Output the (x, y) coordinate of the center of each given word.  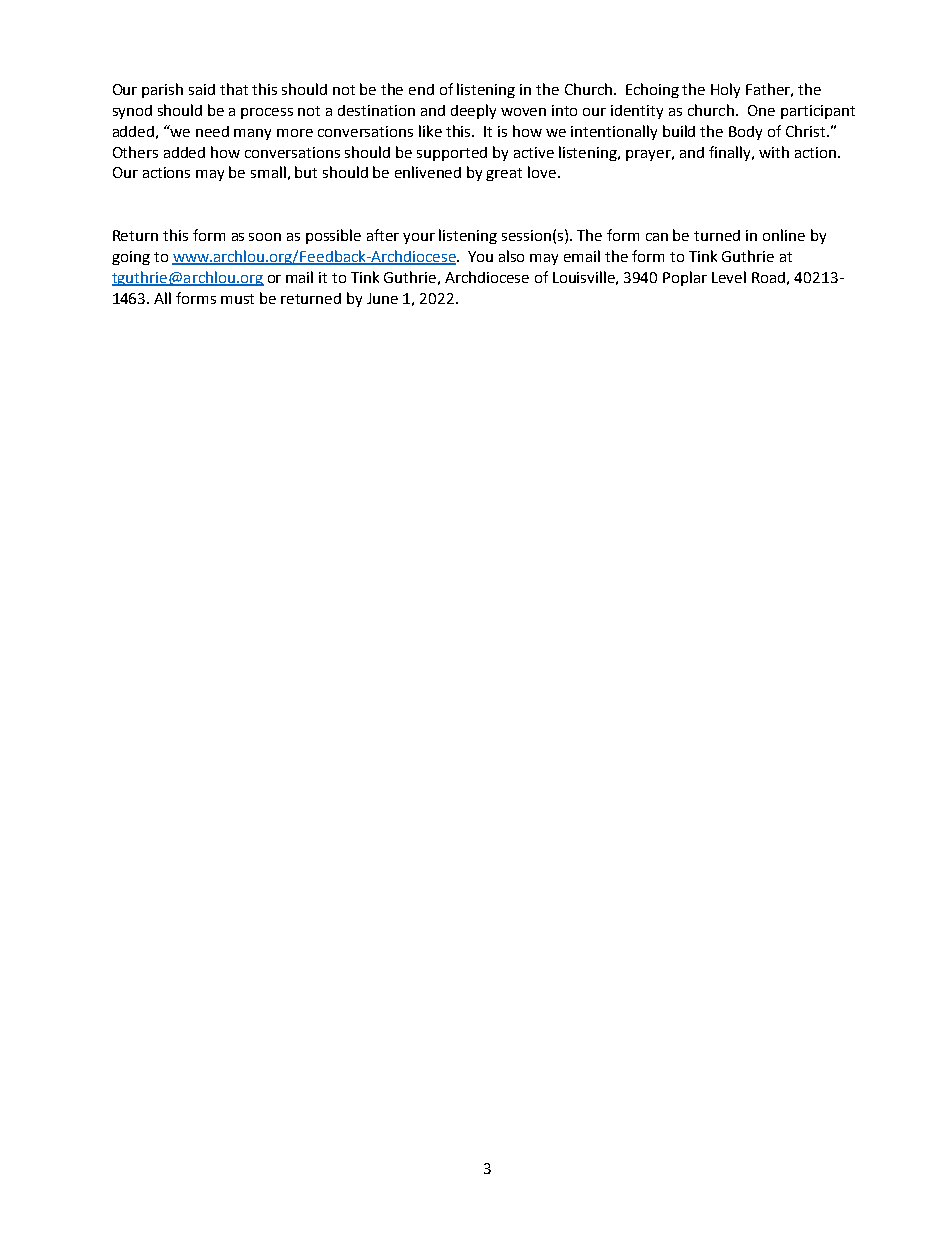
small (268, 172)
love (543, 172)
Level (729, 277)
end (421, 89)
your (419, 238)
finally (731, 153)
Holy (725, 90)
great (504, 174)
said (202, 89)
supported (452, 154)
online (784, 235)
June (382, 298)
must (237, 299)
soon (265, 237)
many (252, 134)
